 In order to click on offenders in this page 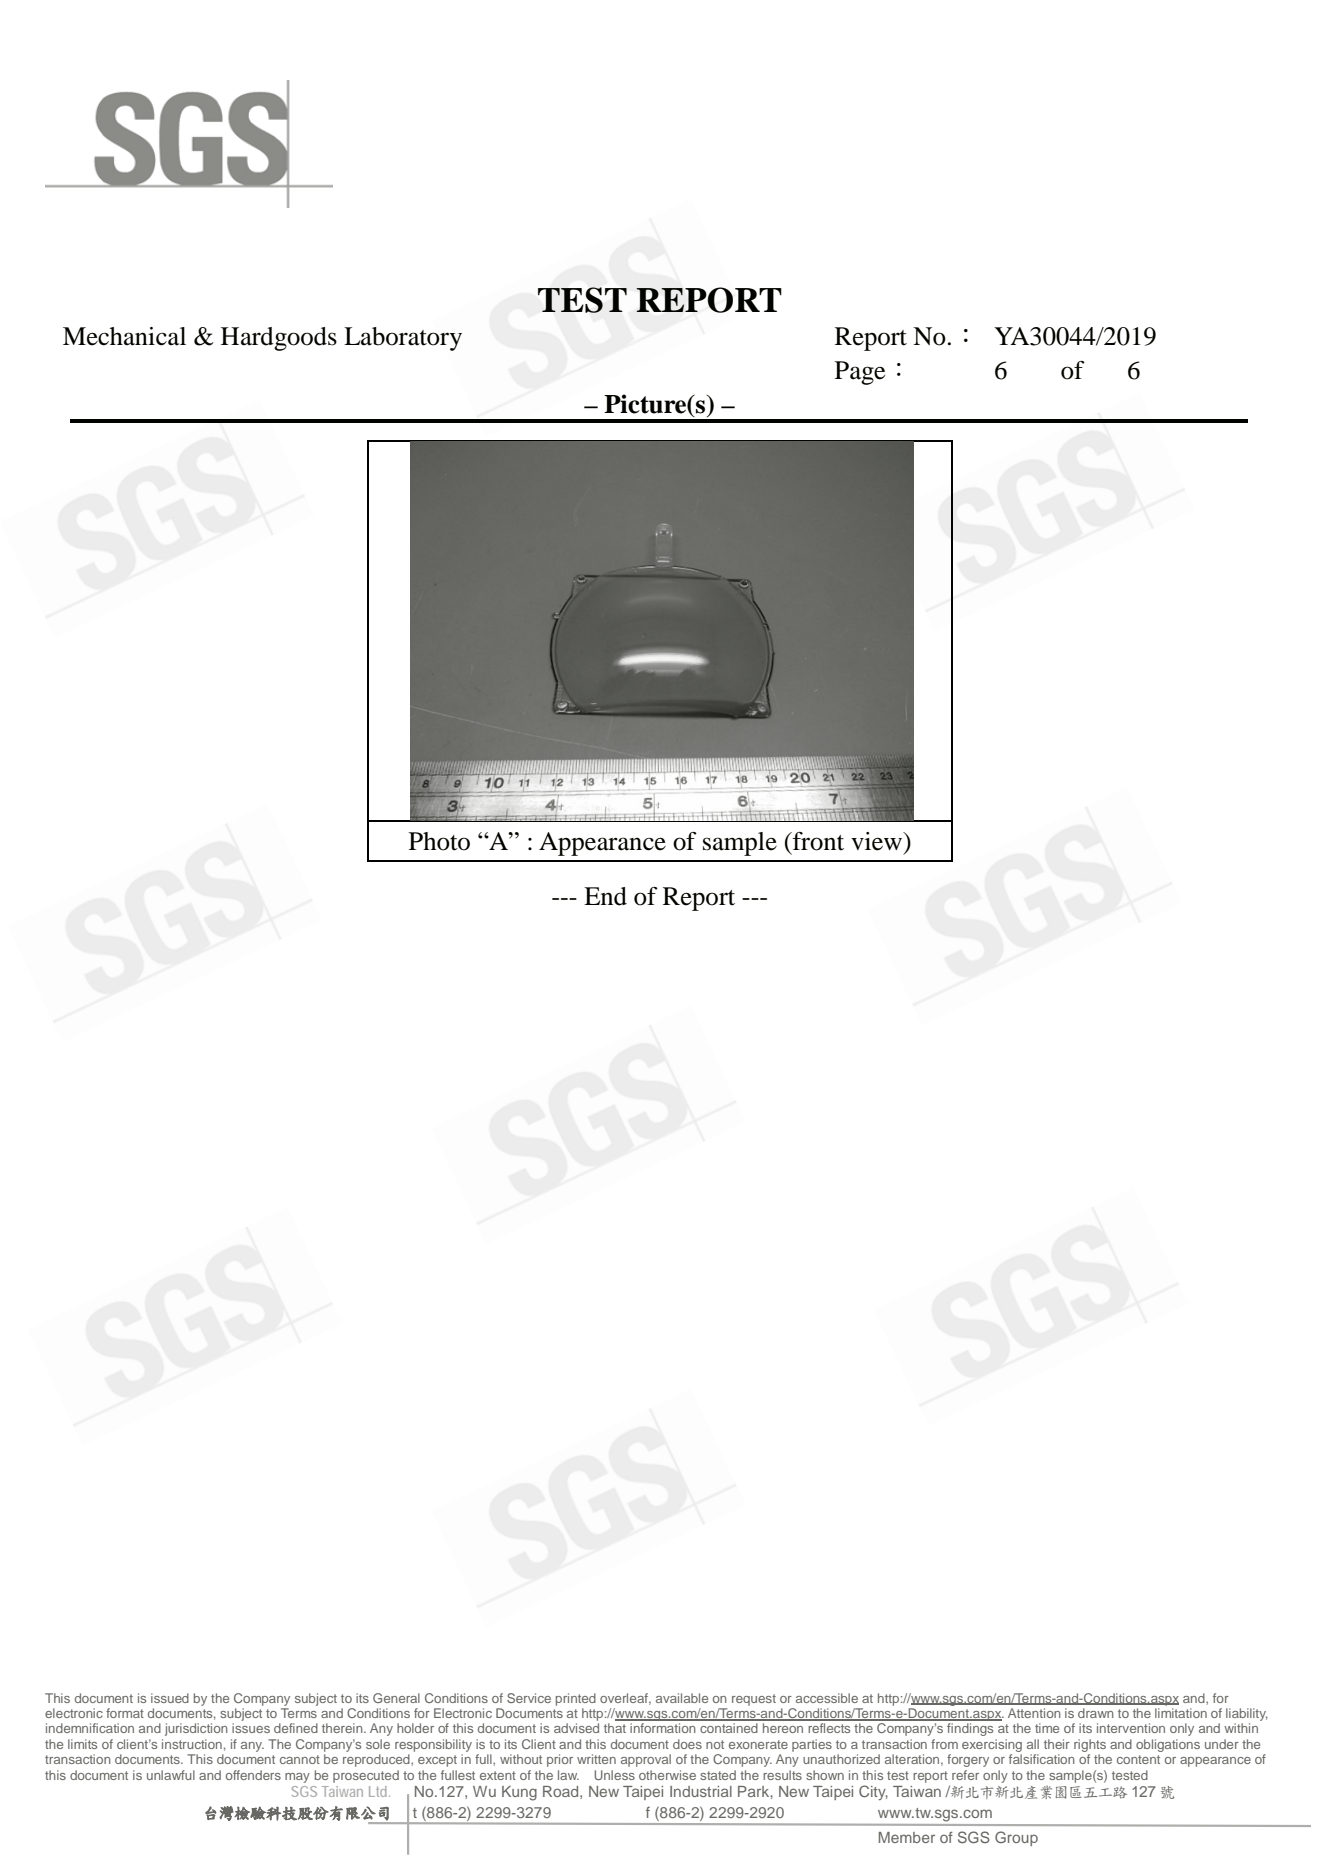, I will do `click(253, 1775)`.
